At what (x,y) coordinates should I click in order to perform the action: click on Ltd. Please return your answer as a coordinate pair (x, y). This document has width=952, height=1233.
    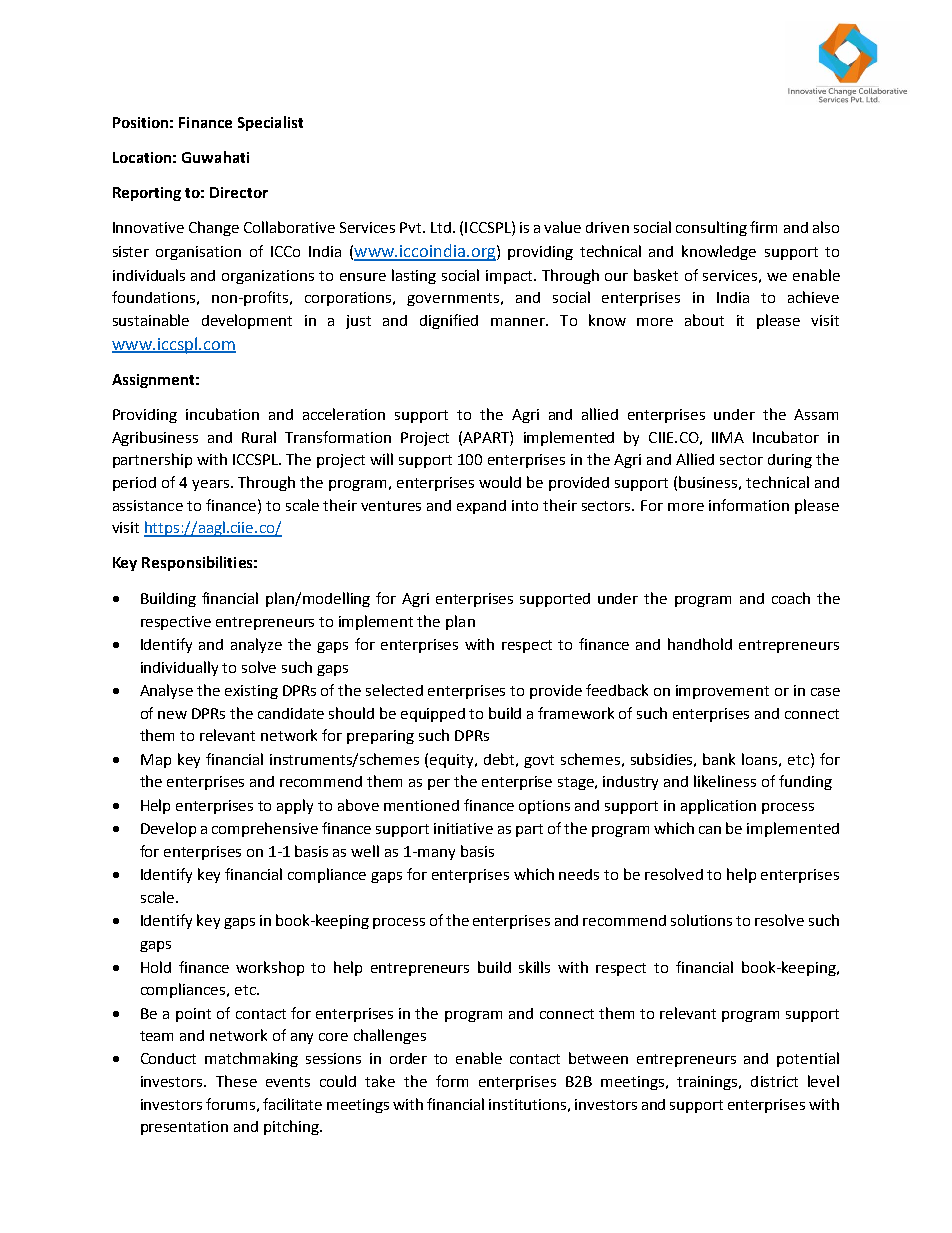
    Looking at the image, I should click on (441, 227).
